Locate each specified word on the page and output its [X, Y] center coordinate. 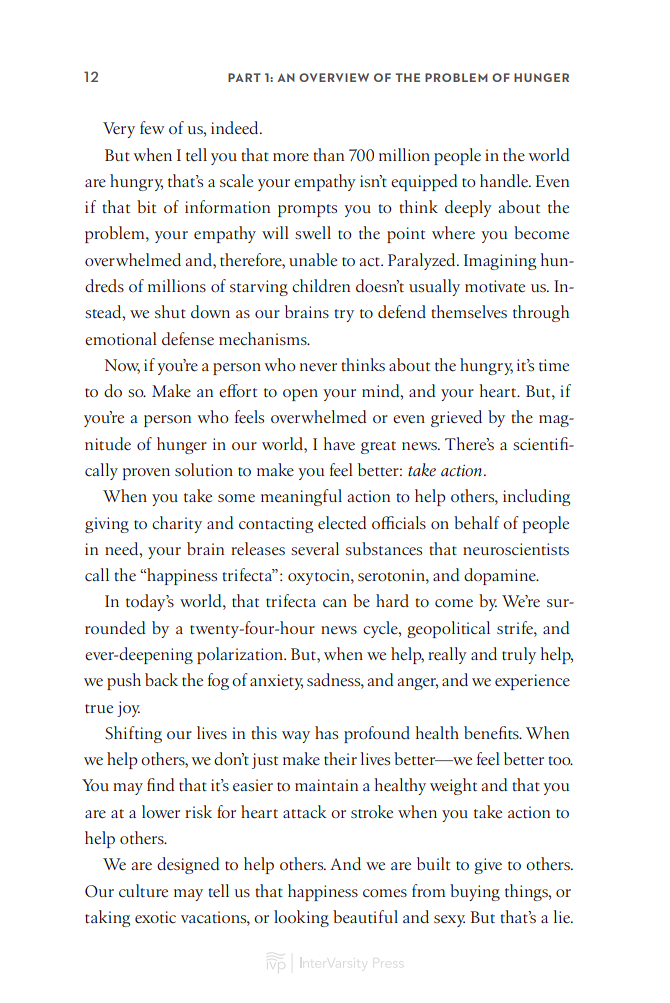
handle [505, 180]
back [161, 679]
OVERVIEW [334, 77]
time [554, 365]
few [152, 127]
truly [519, 655]
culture [143, 890]
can [335, 603]
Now [122, 366]
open [300, 395]
